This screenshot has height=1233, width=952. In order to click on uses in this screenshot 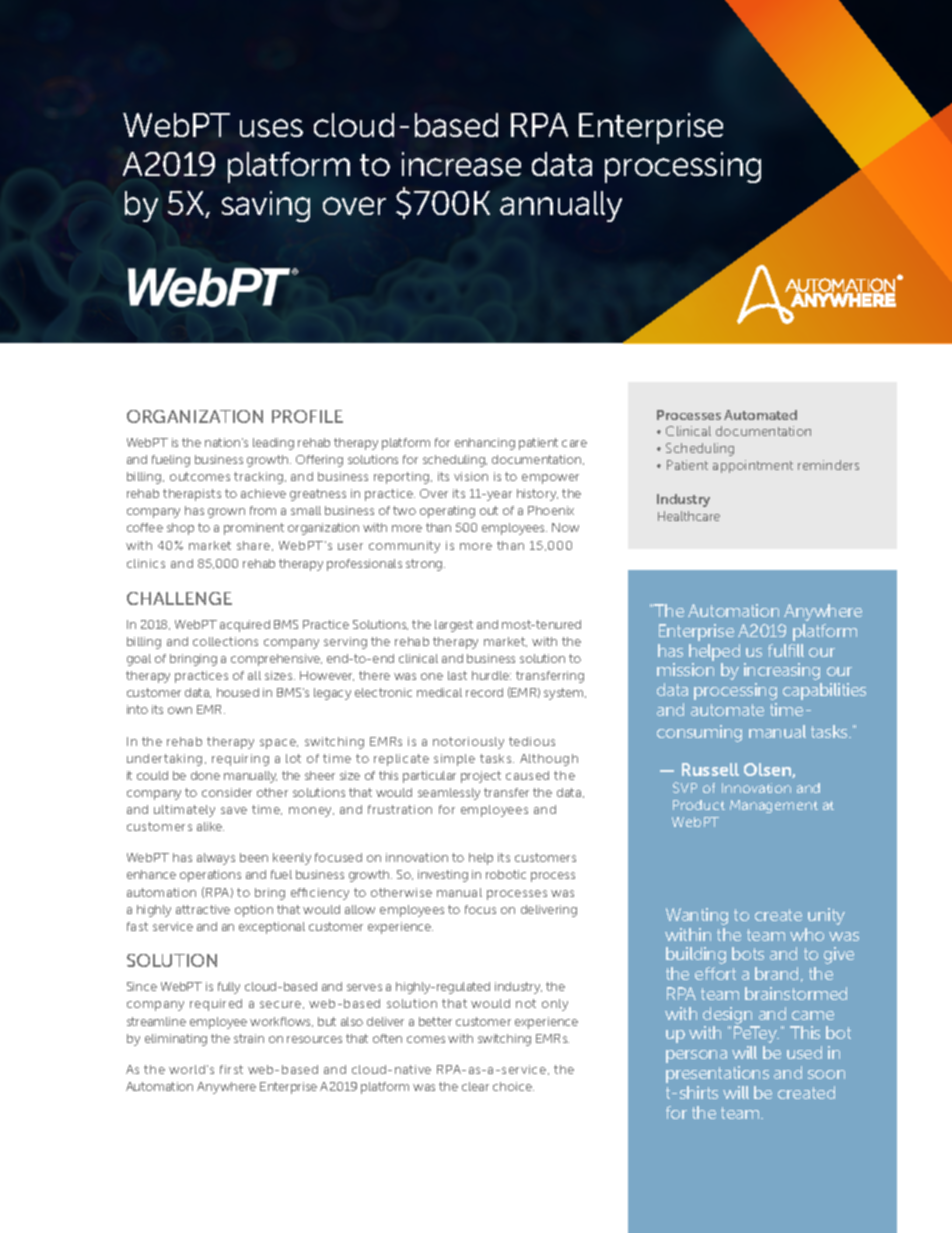, I will do `click(271, 128)`.
